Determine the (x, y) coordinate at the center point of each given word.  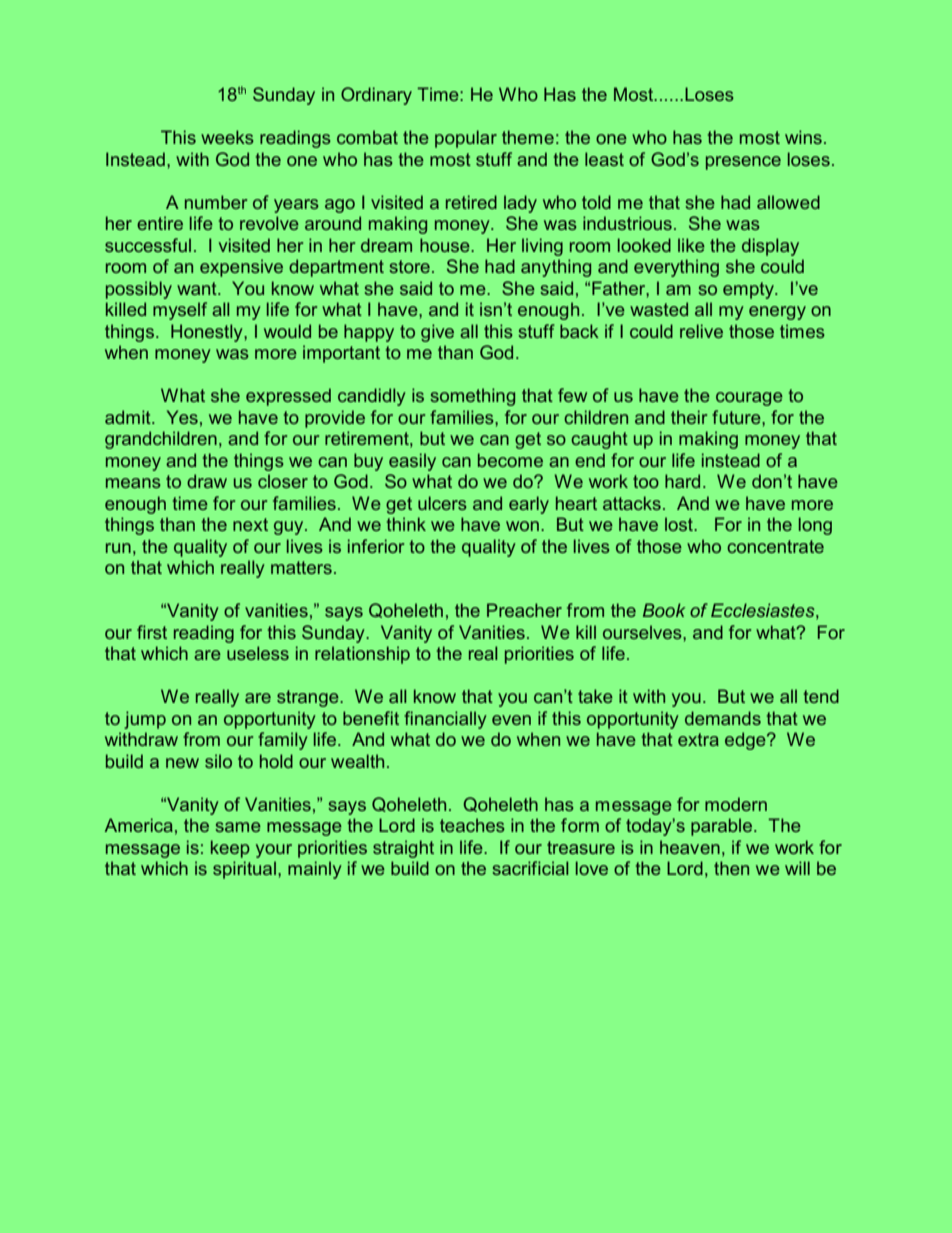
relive (701, 331)
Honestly (208, 333)
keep (230, 849)
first (152, 632)
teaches (472, 825)
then (731, 868)
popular (466, 139)
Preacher (524, 610)
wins (803, 137)
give (437, 333)
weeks (227, 137)
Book (664, 610)
